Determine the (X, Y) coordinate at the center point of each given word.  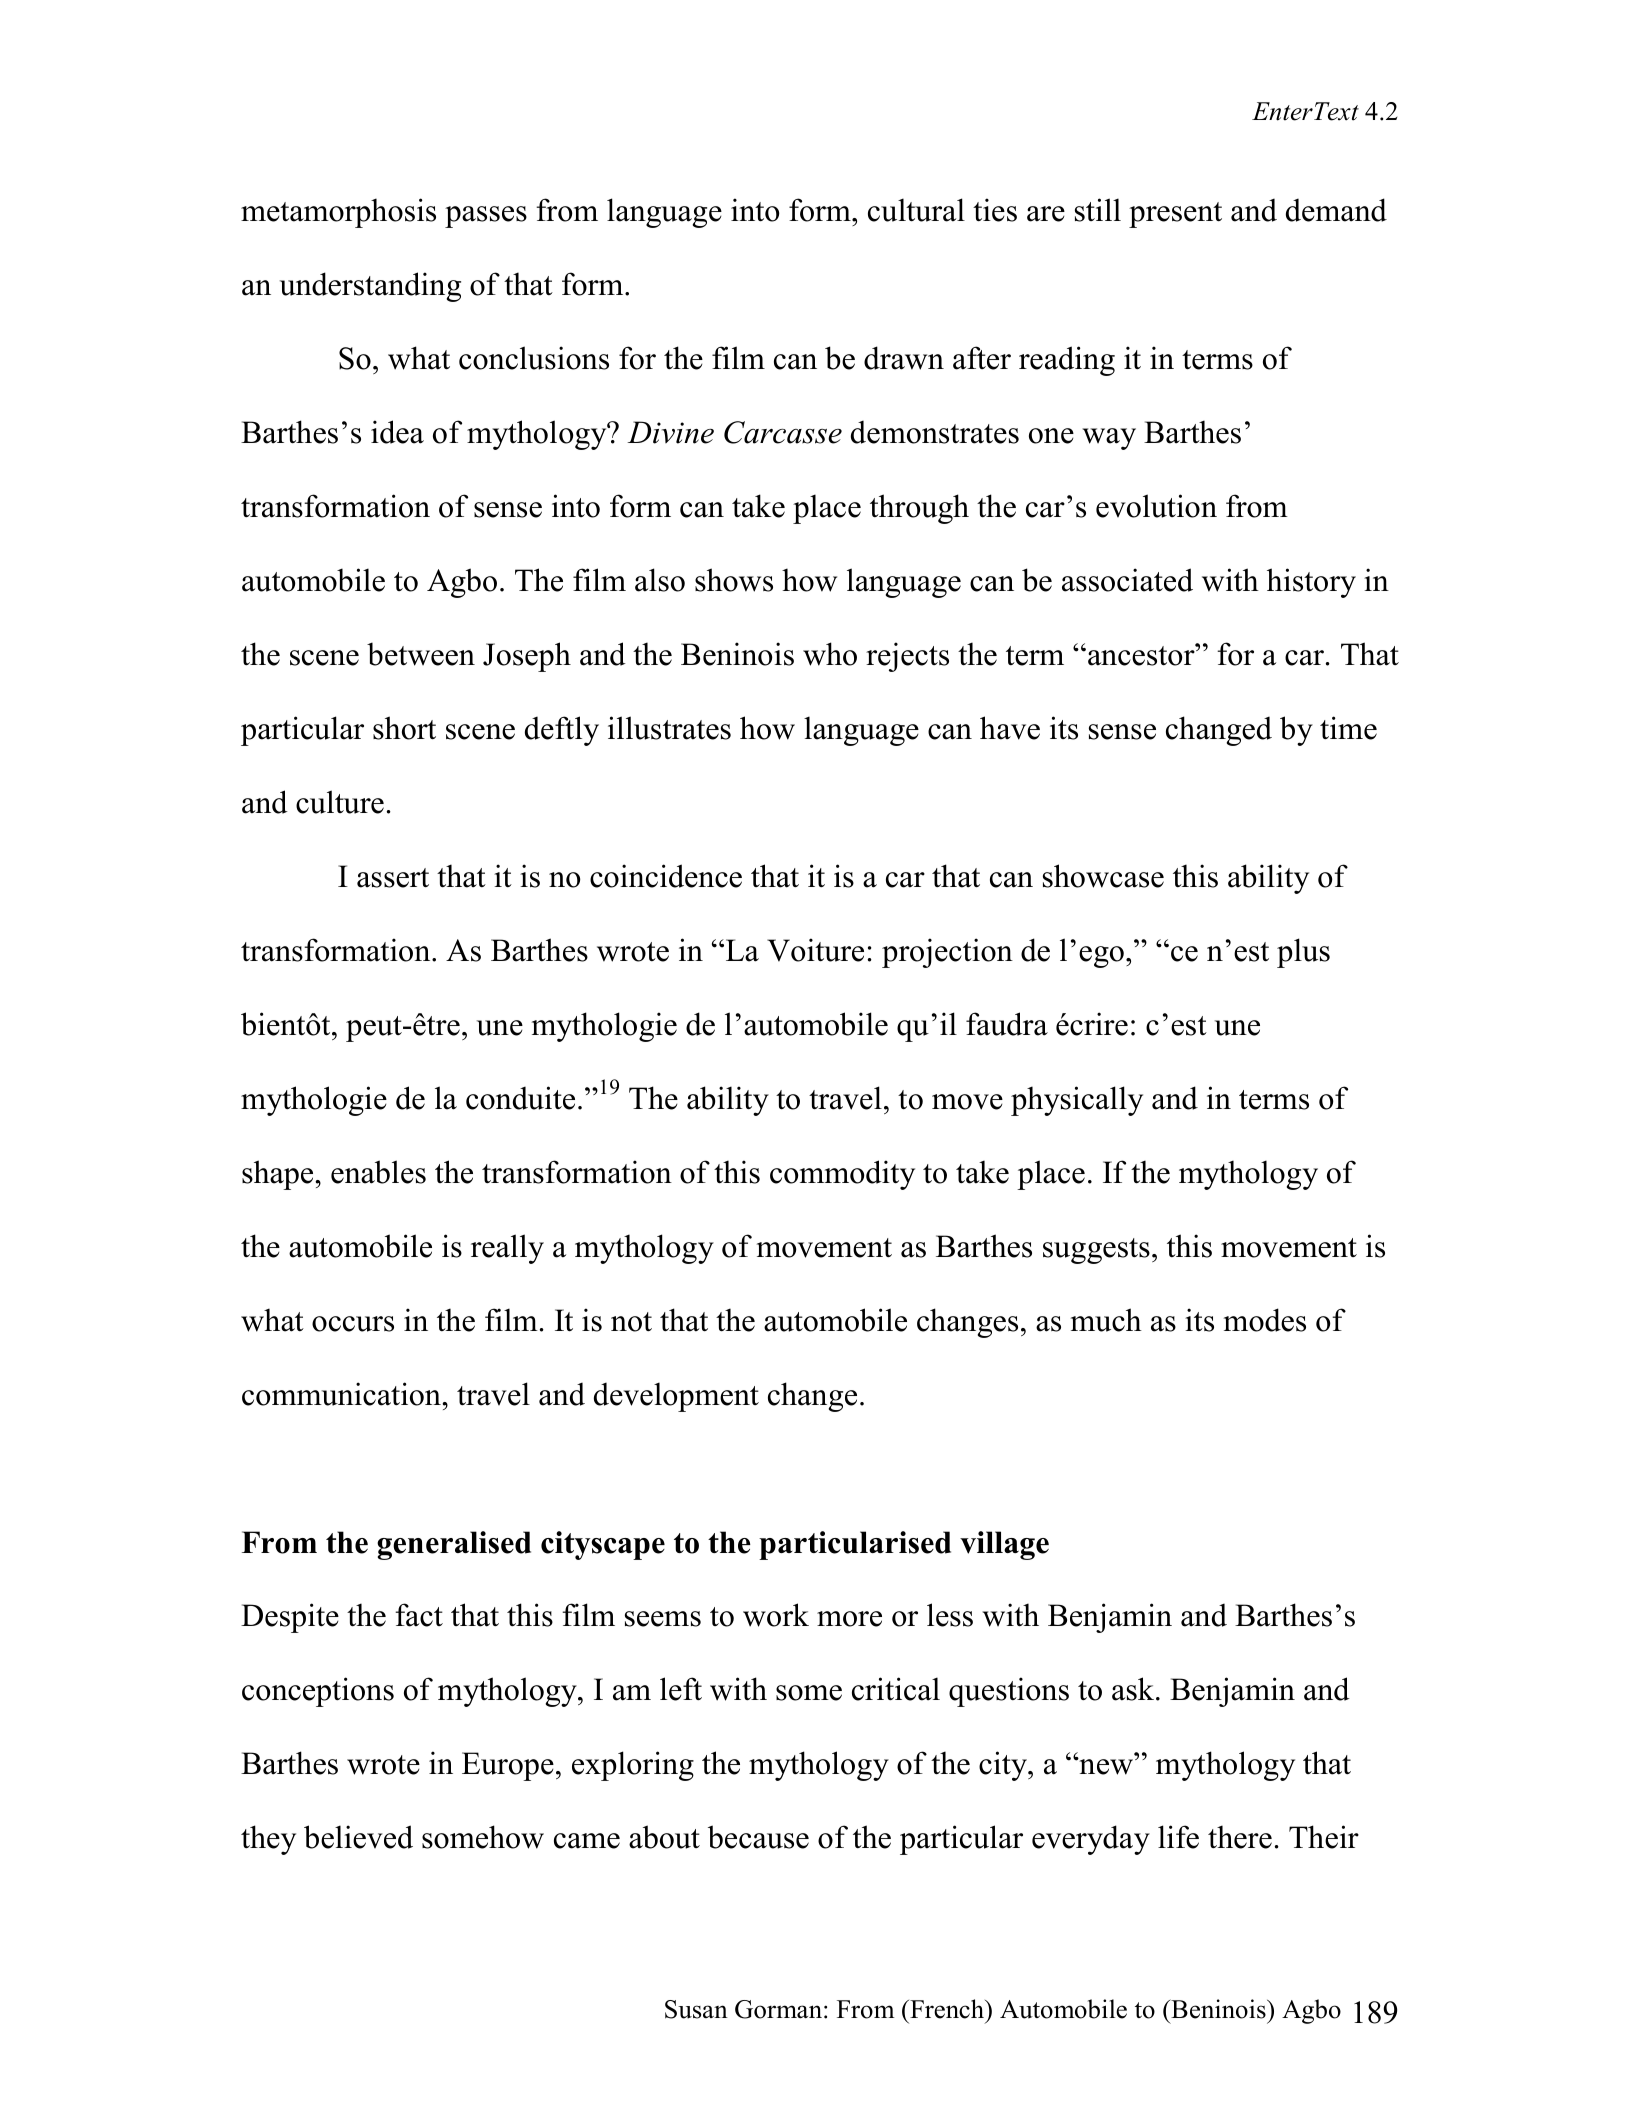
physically (1077, 1101)
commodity (842, 1175)
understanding (370, 287)
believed (358, 1837)
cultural (916, 210)
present (1175, 215)
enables (378, 1172)
